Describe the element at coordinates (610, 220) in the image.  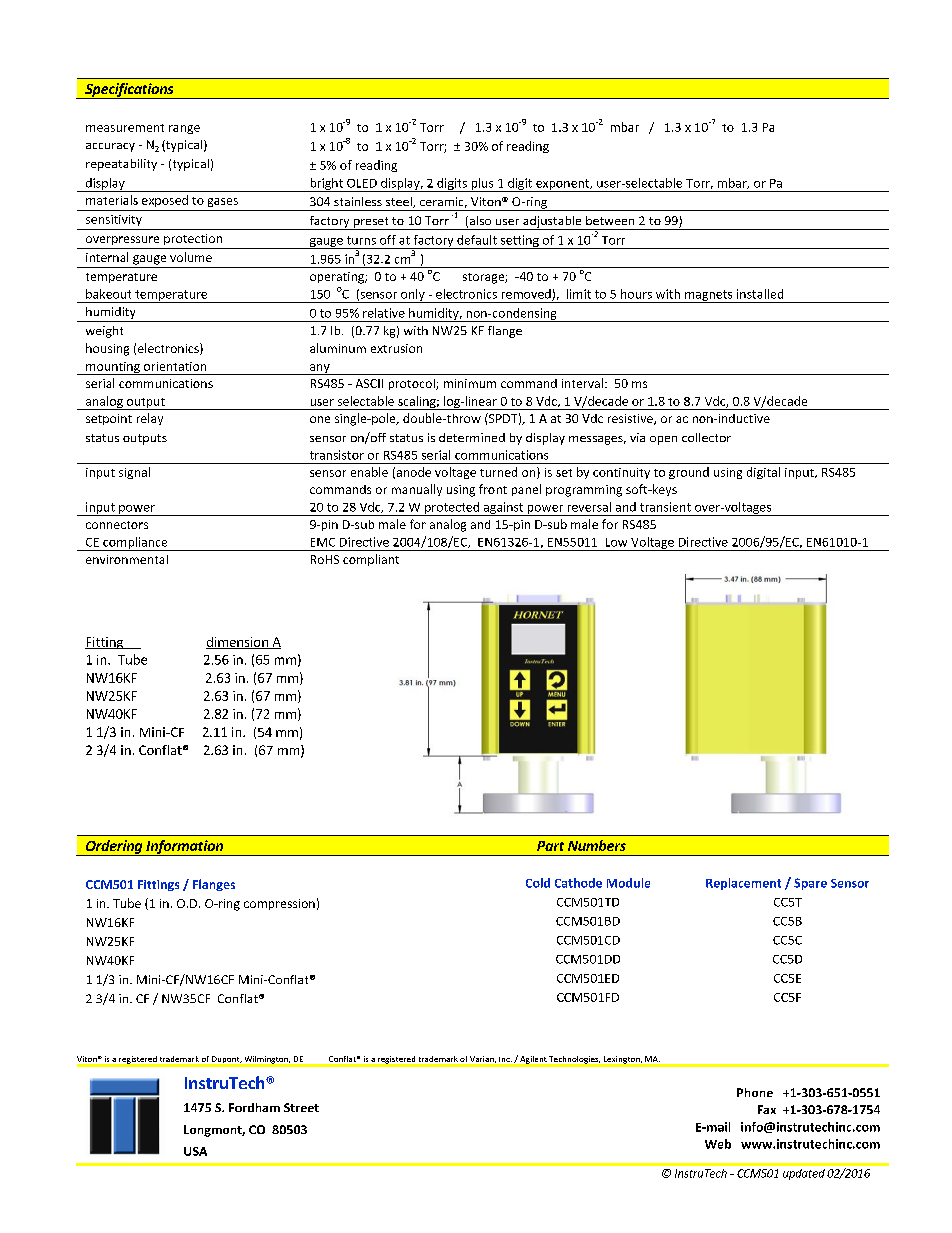
I see `between` at that location.
